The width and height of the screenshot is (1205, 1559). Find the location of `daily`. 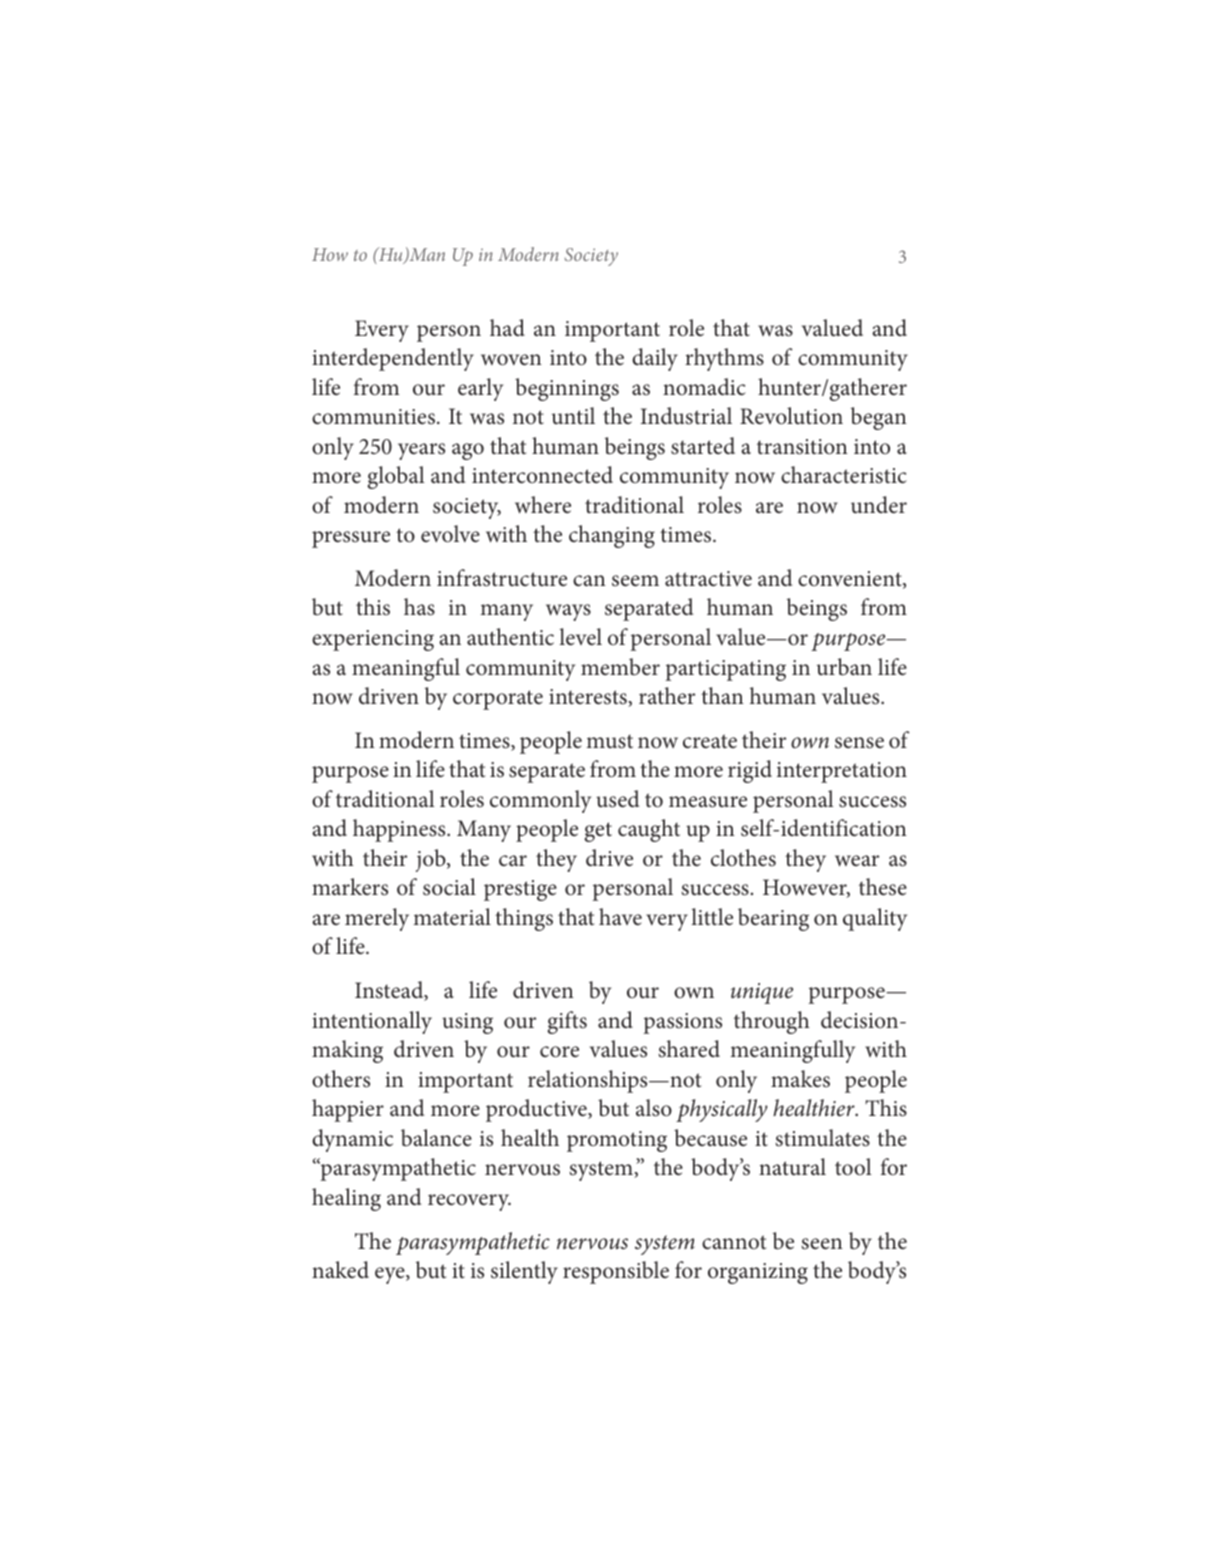

daily is located at coordinates (655, 359).
